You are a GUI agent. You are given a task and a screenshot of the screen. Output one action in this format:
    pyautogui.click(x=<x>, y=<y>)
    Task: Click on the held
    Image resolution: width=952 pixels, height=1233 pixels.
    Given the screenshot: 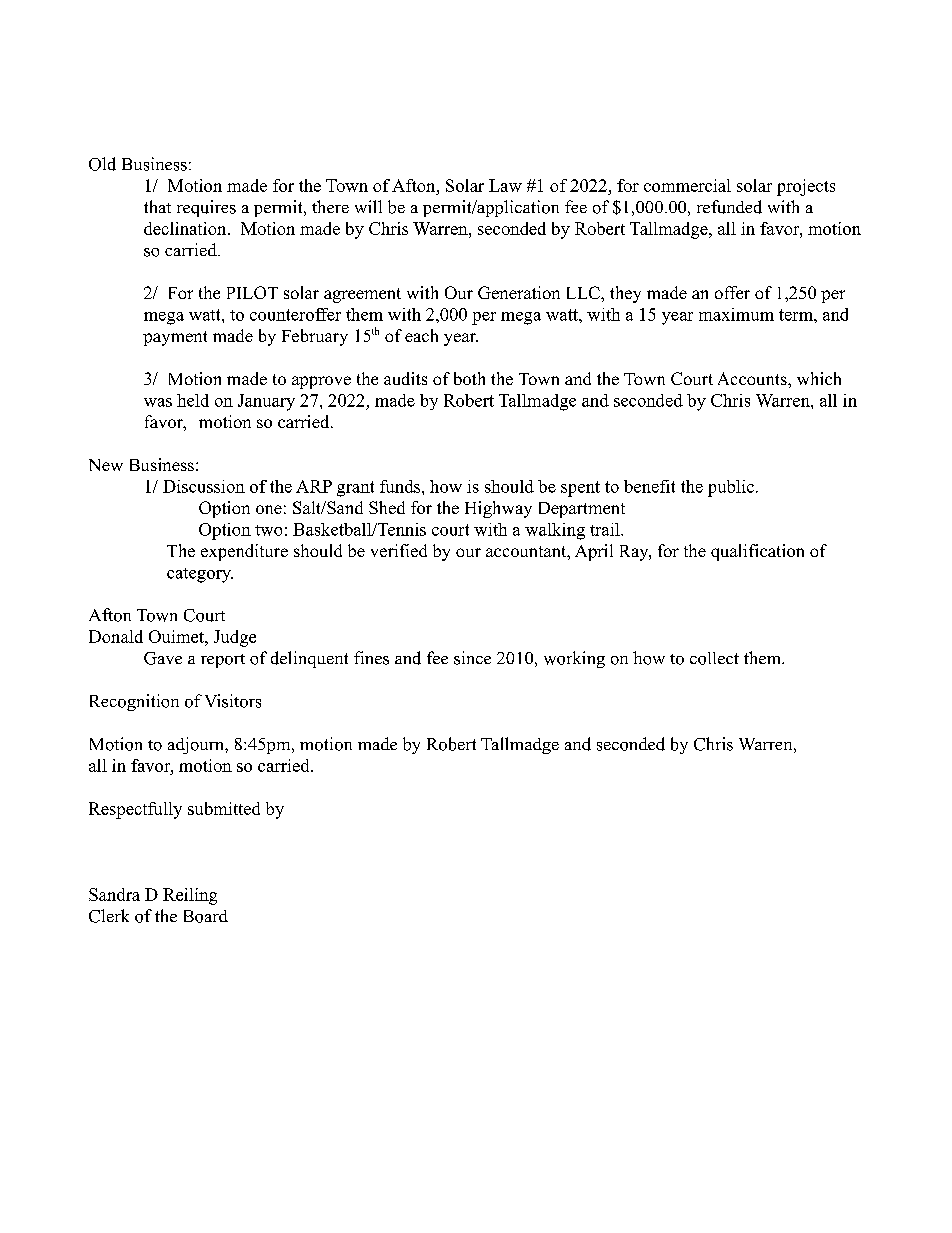 What is the action you would take?
    pyautogui.click(x=193, y=400)
